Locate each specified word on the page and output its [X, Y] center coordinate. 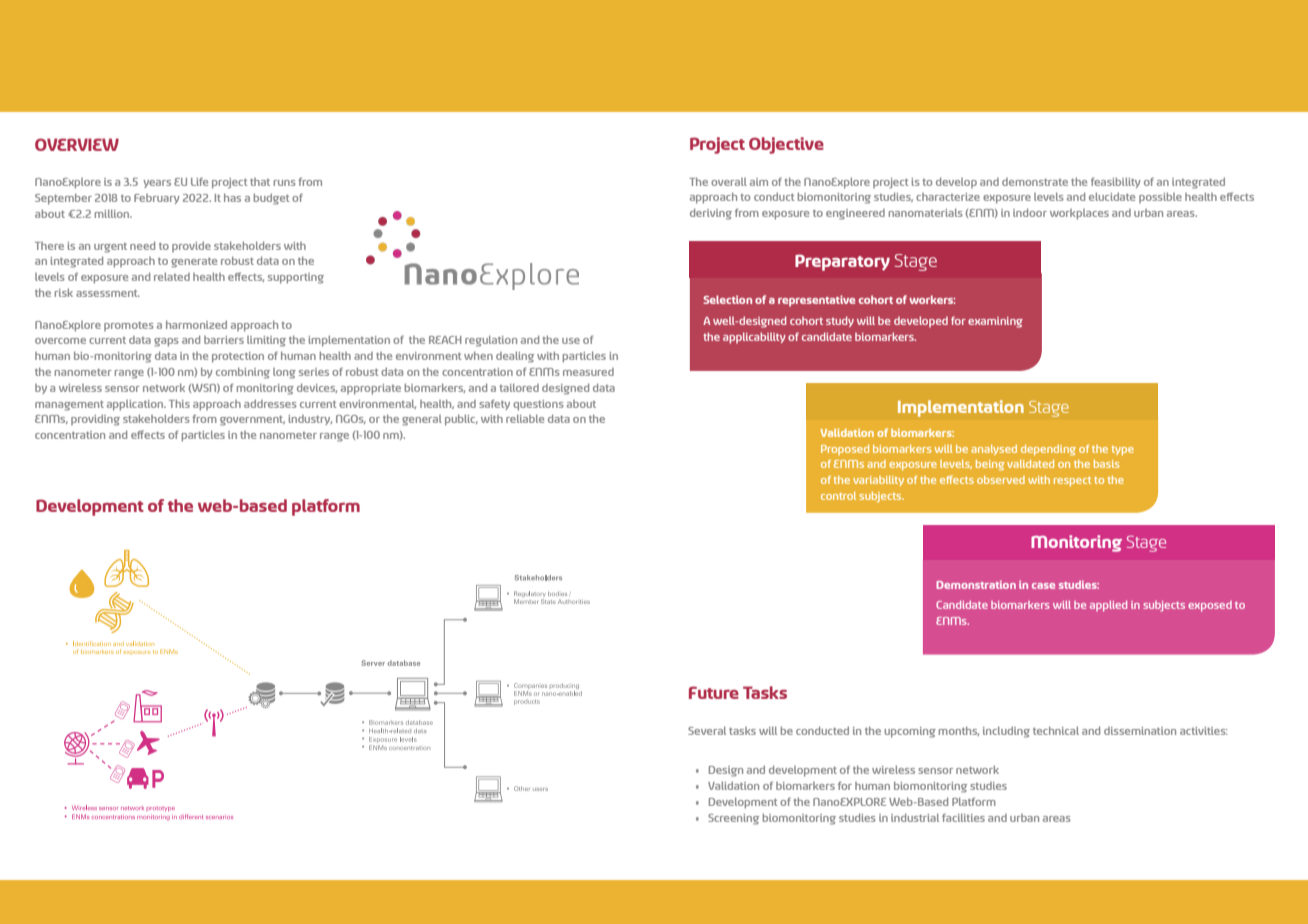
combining [243, 373]
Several [707, 730]
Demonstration [976, 585]
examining [995, 322]
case [1043, 586]
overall [729, 182]
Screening [733, 819]
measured [588, 372]
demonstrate [1035, 182]
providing [95, 420]
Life [199, 181]
